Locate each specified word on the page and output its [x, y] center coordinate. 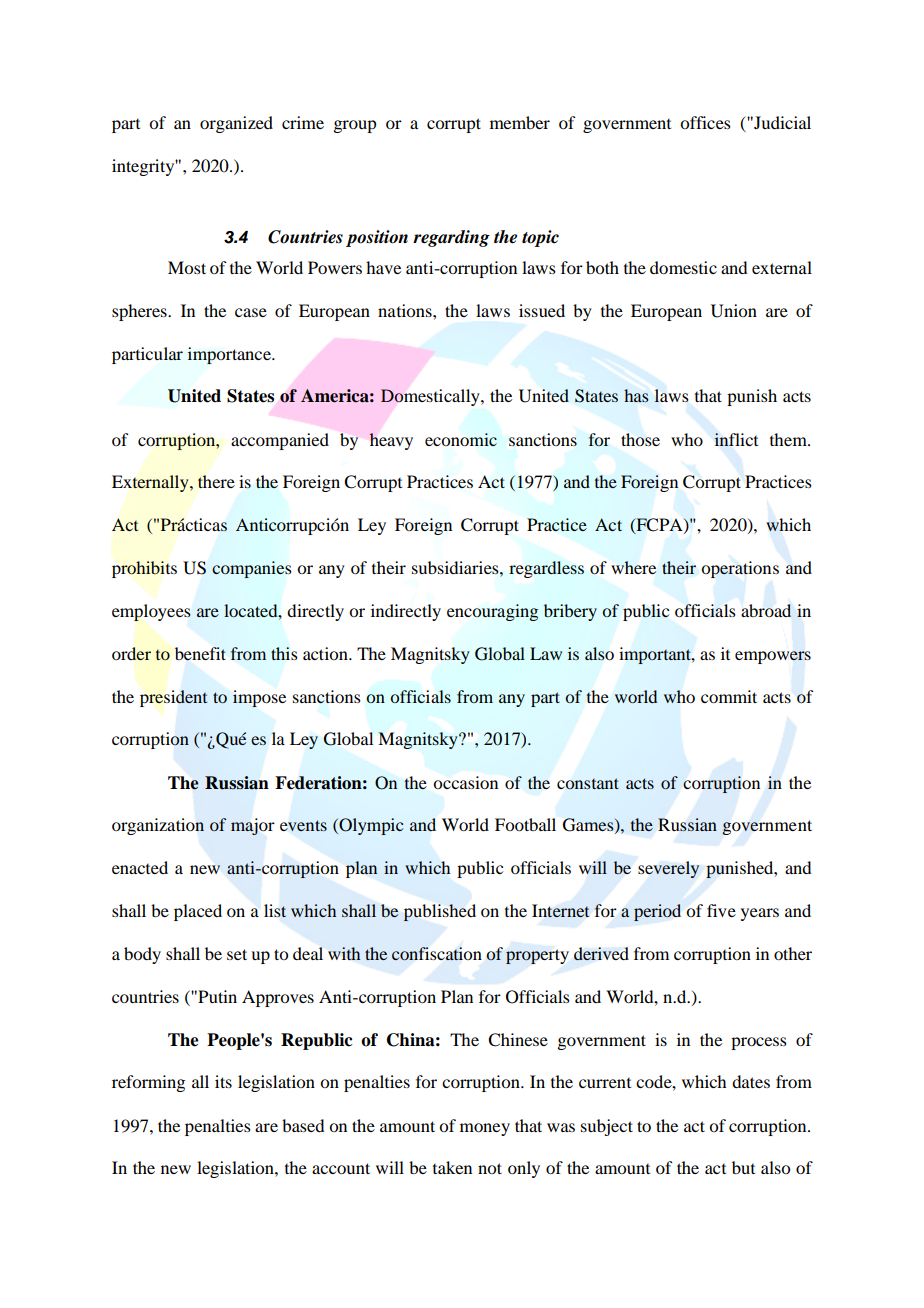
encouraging [492, 612]
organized [236, 124]
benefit [200, 654]
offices [705, 122]
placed [198, 912]
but [743, 1167]
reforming [148, 1083]
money [485, 1129]
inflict [736, 439]
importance [230, 355]
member [520, 122]
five [721, 910]
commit [729, 696]
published [440, 912]
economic [461, 439]
